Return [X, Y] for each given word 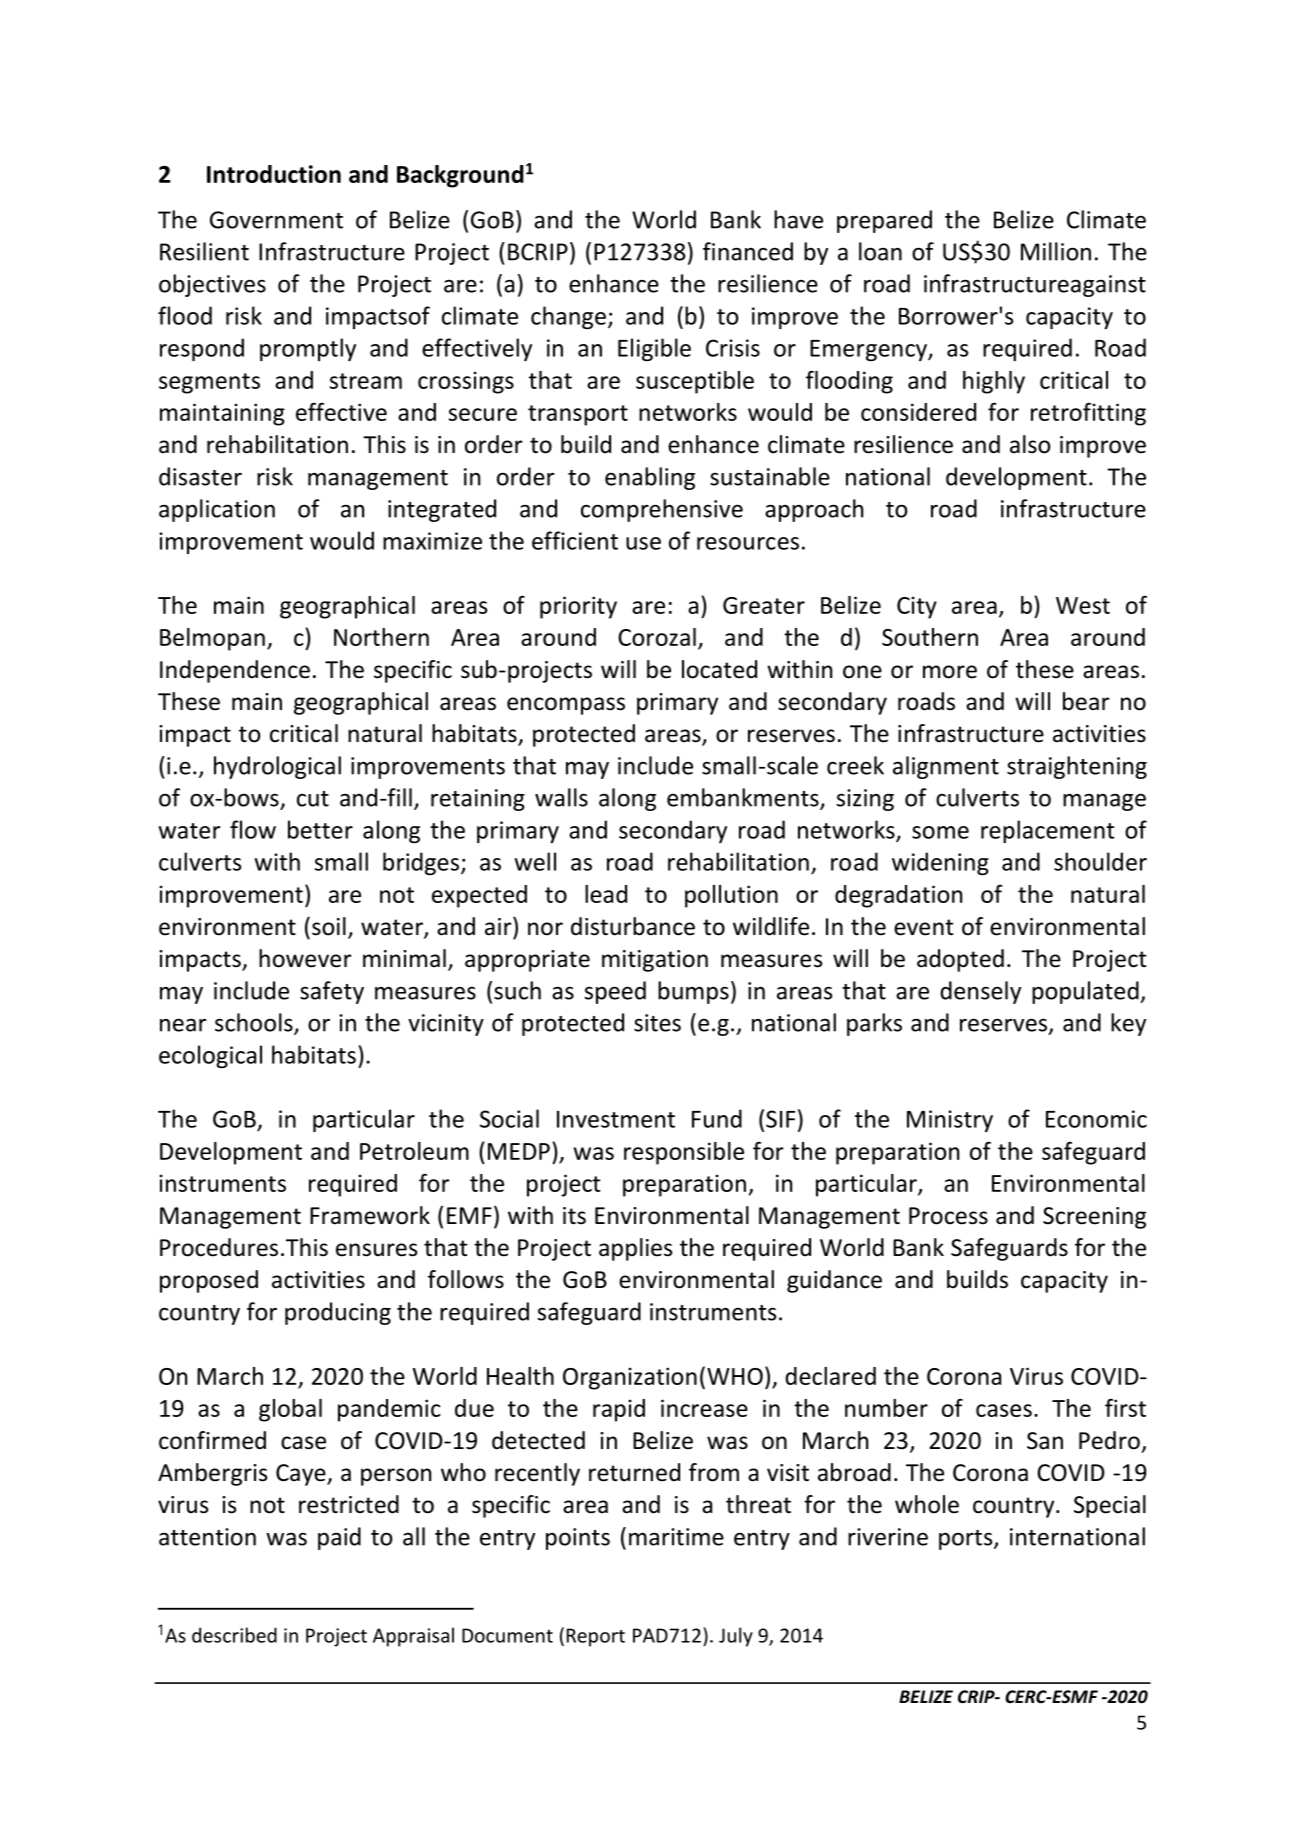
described [234, 1635]
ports [967, 1540]
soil [329, 926]
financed [748, 251]
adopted [960, 960]
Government [276, 220]
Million [1056, 251]
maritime [676, 1537]
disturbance [633, 926]
